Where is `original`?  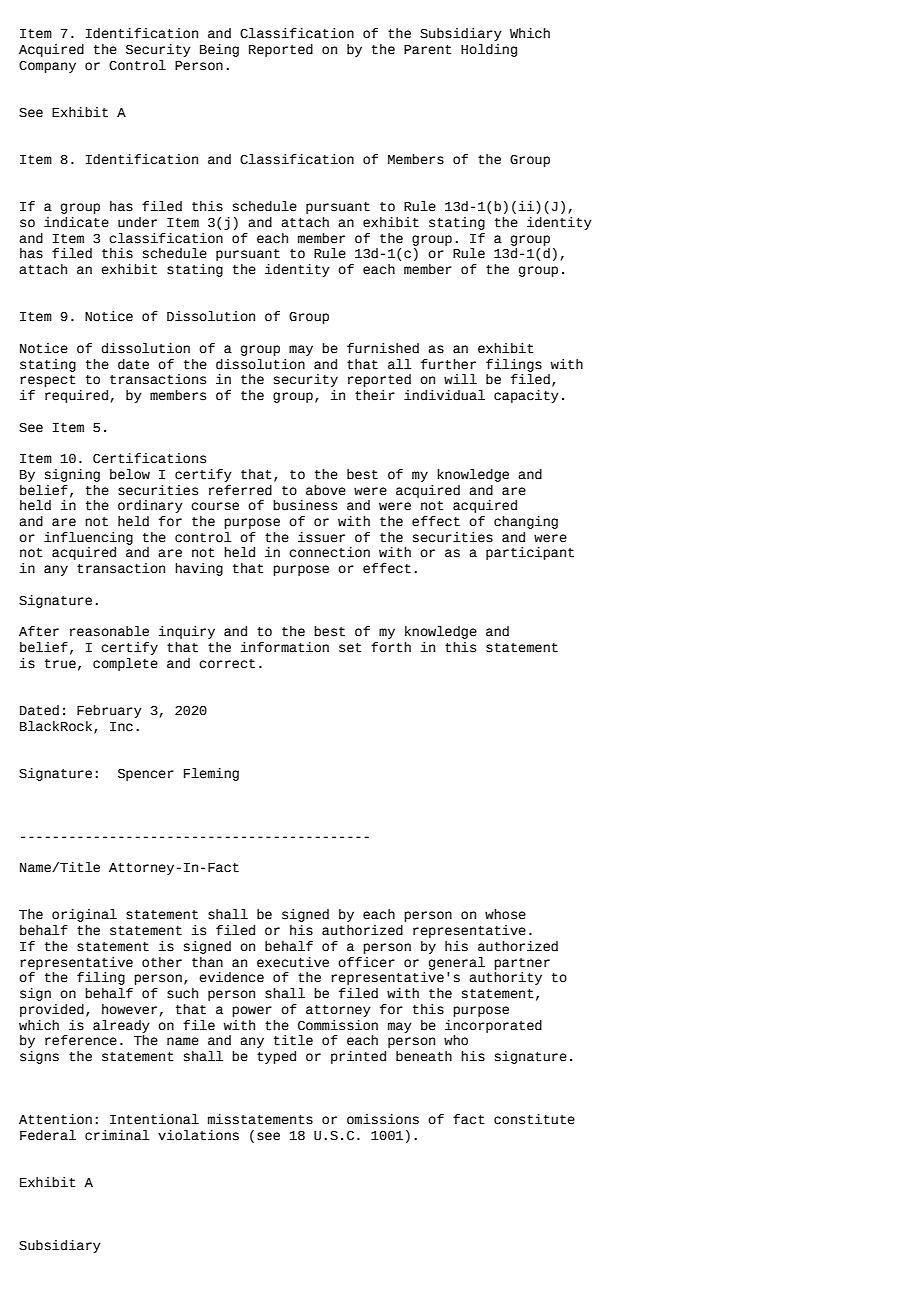 original is located at coordinates (84, 915).
